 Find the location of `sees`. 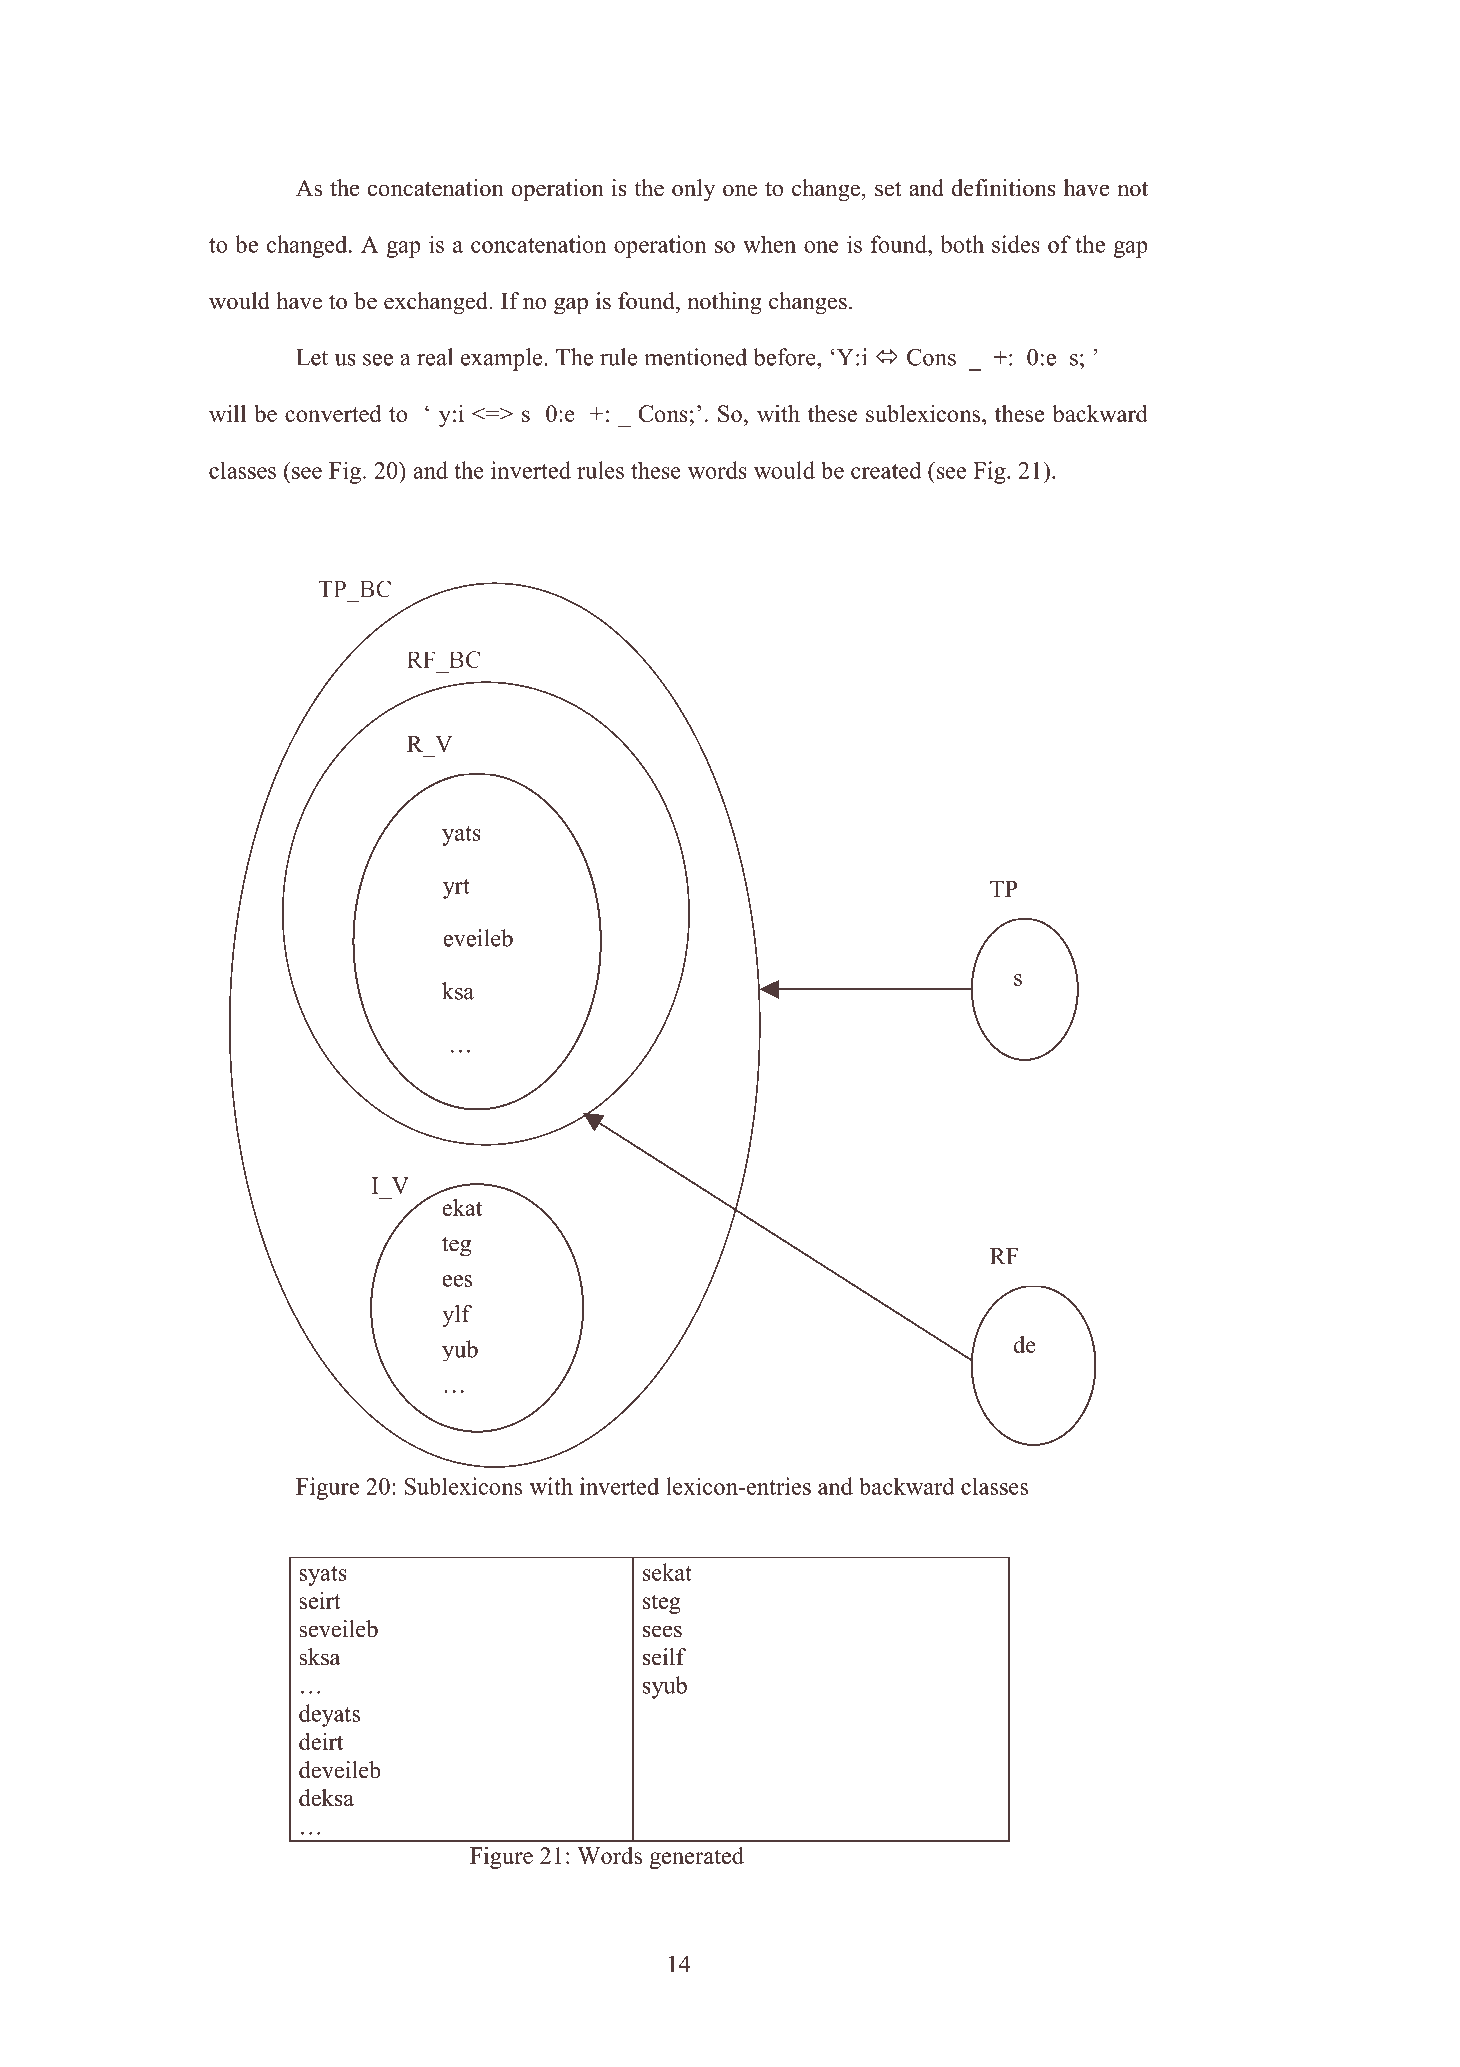

sees is located at coordinates (662, 1631).
